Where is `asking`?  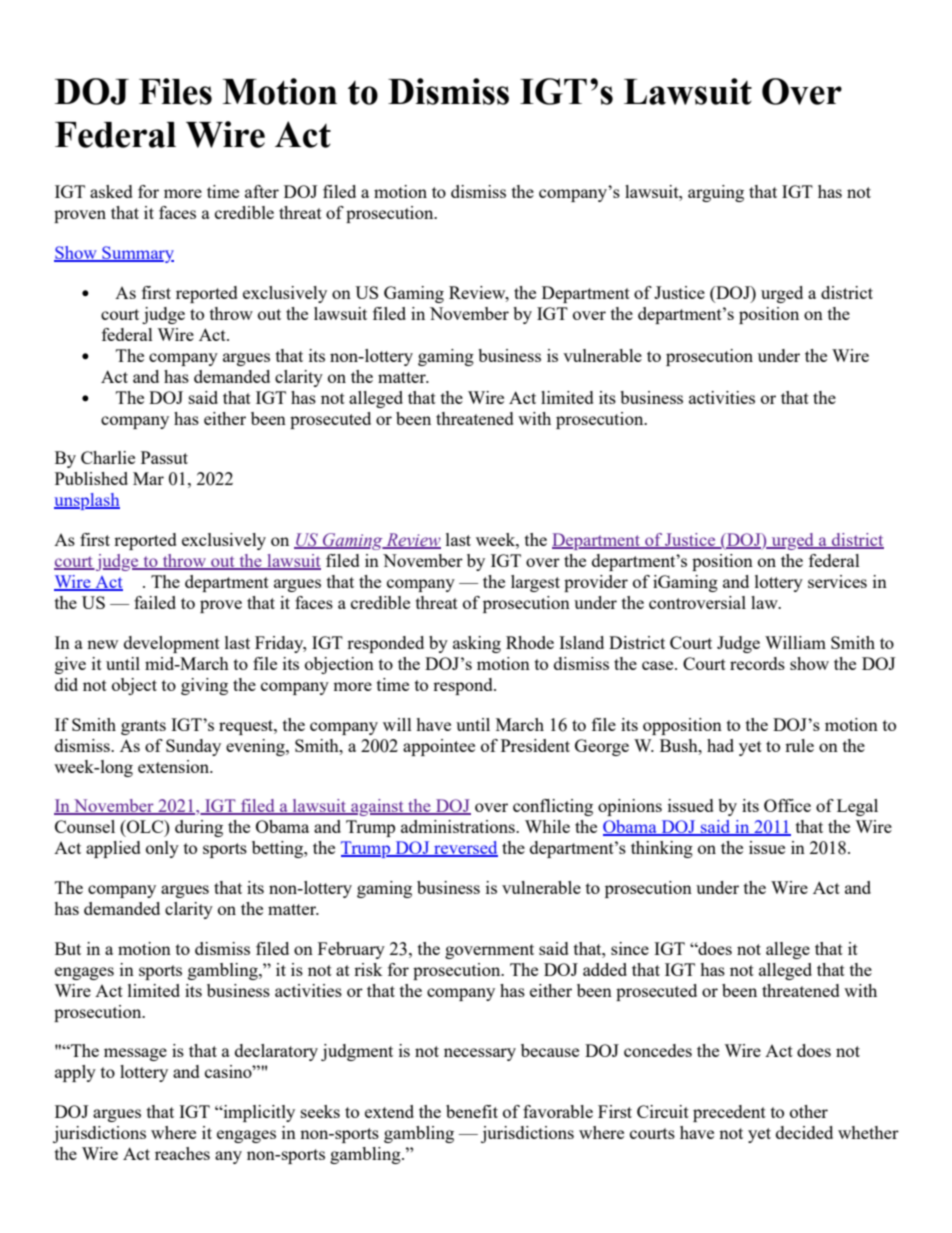
asking is located at coordinates (477, 644).
